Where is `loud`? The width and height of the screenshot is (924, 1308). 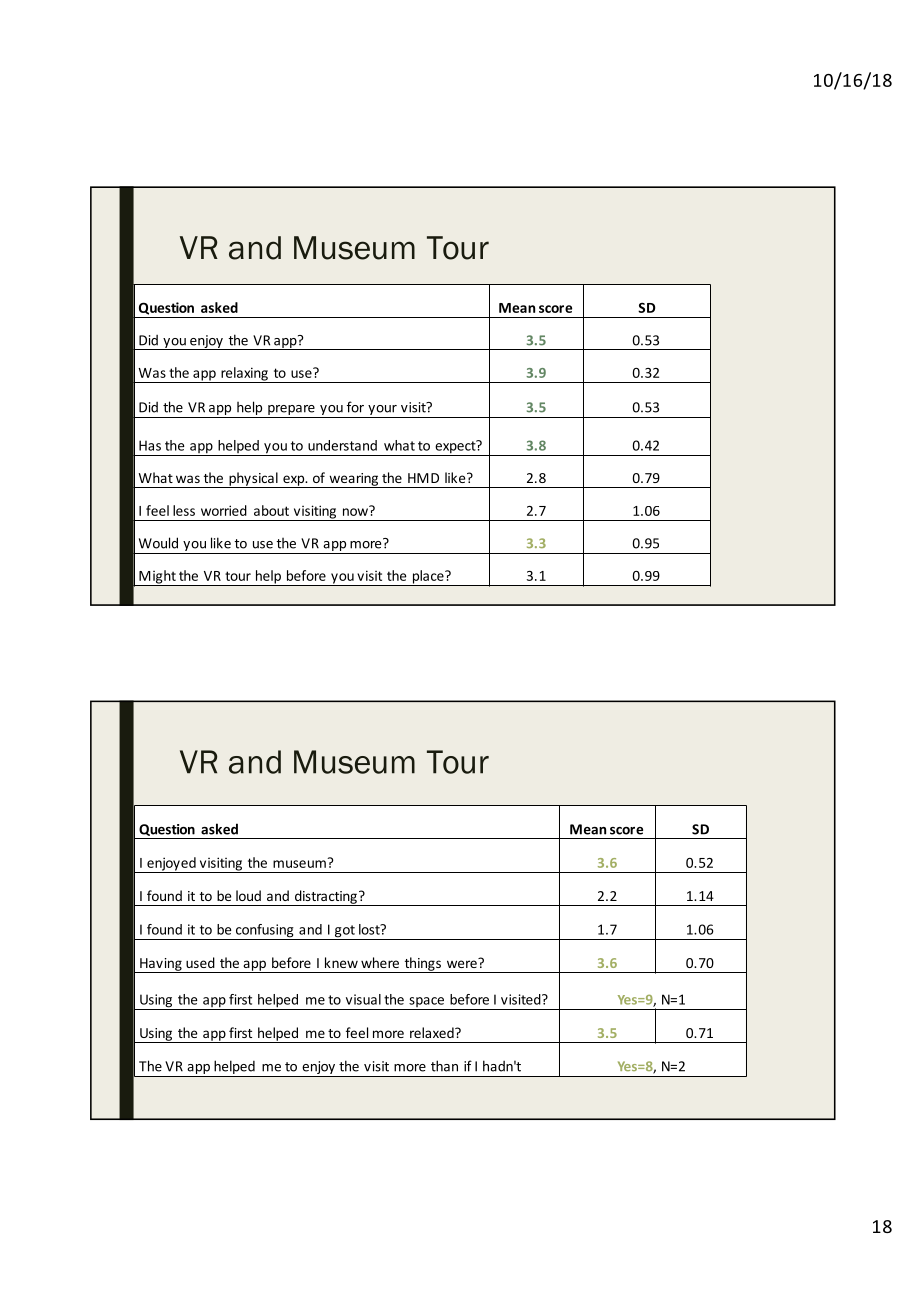 loud is located at coordinates (248, 895).
